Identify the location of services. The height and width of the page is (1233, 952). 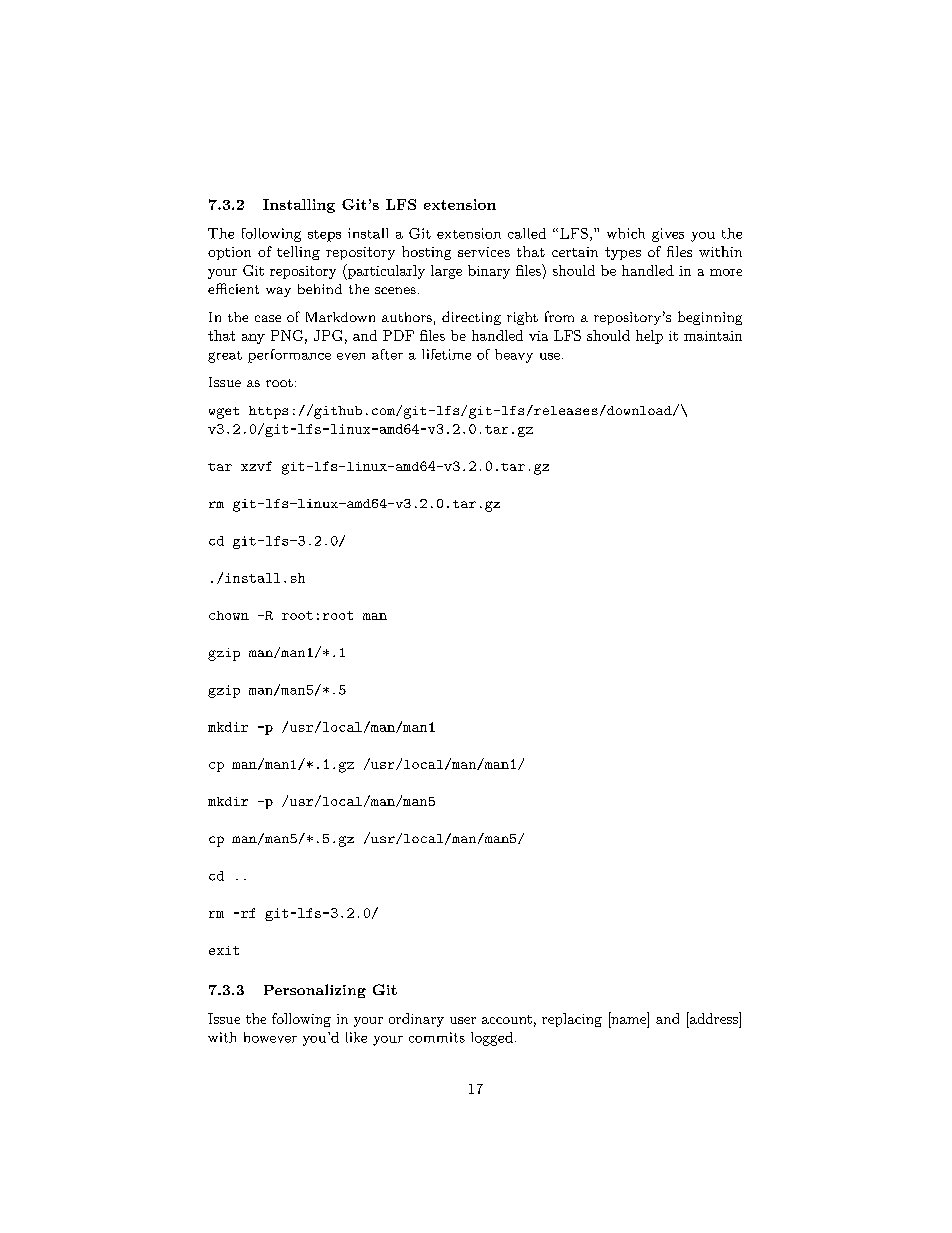
(484, 252).
